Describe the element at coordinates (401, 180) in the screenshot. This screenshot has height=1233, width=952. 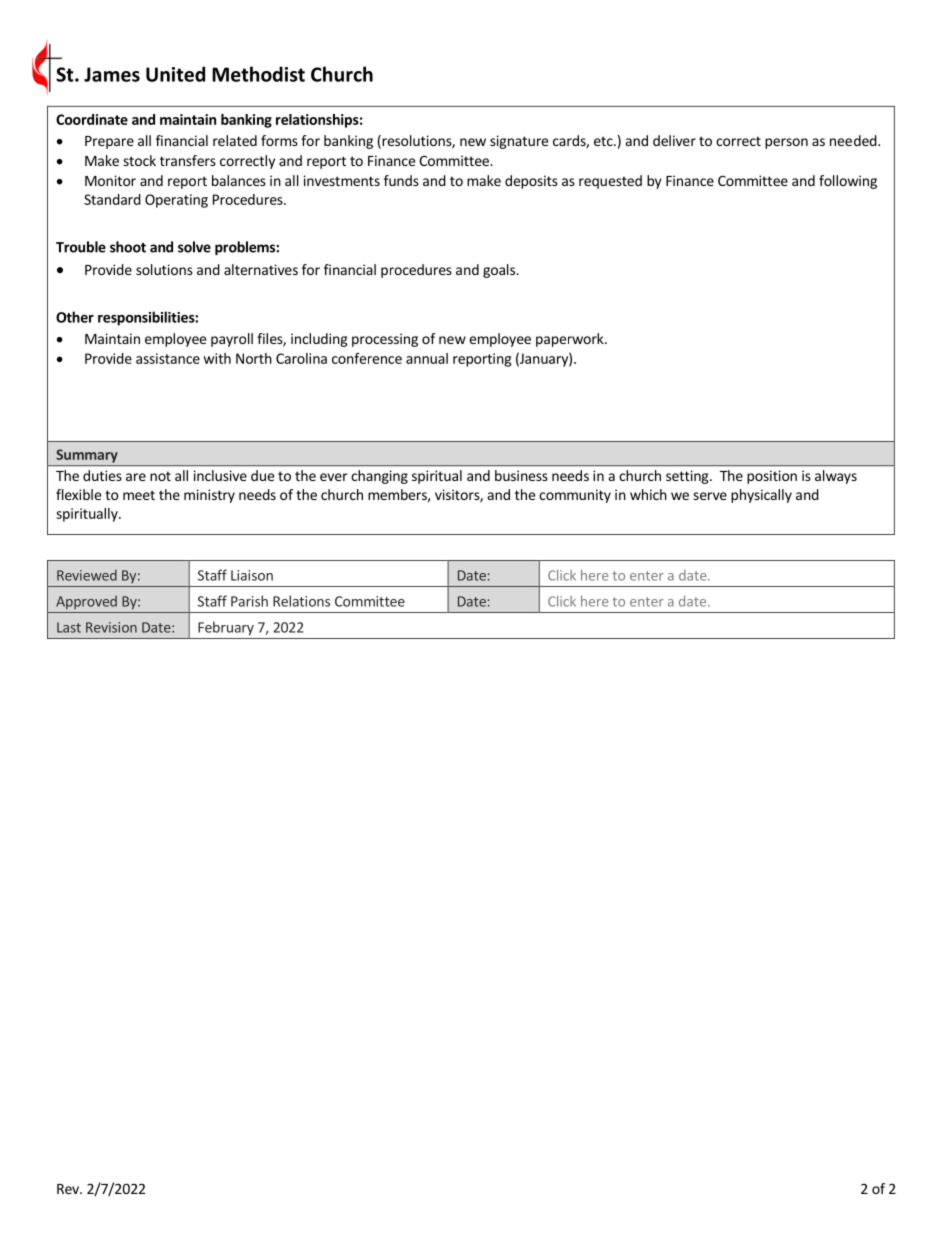
I see `funds` at that location.
